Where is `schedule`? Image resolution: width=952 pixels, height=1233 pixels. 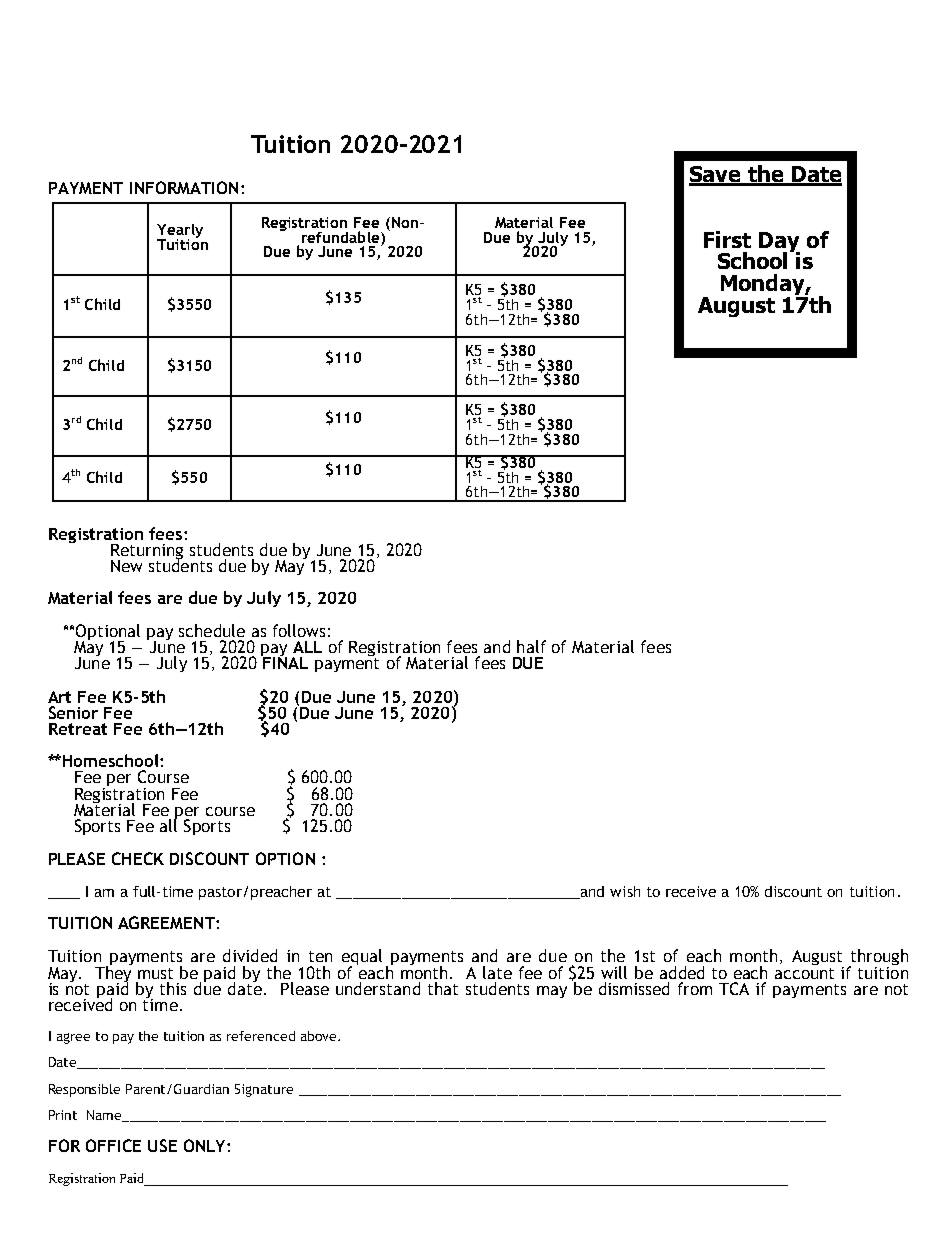 schedule is located at coordinates (212, 630).
